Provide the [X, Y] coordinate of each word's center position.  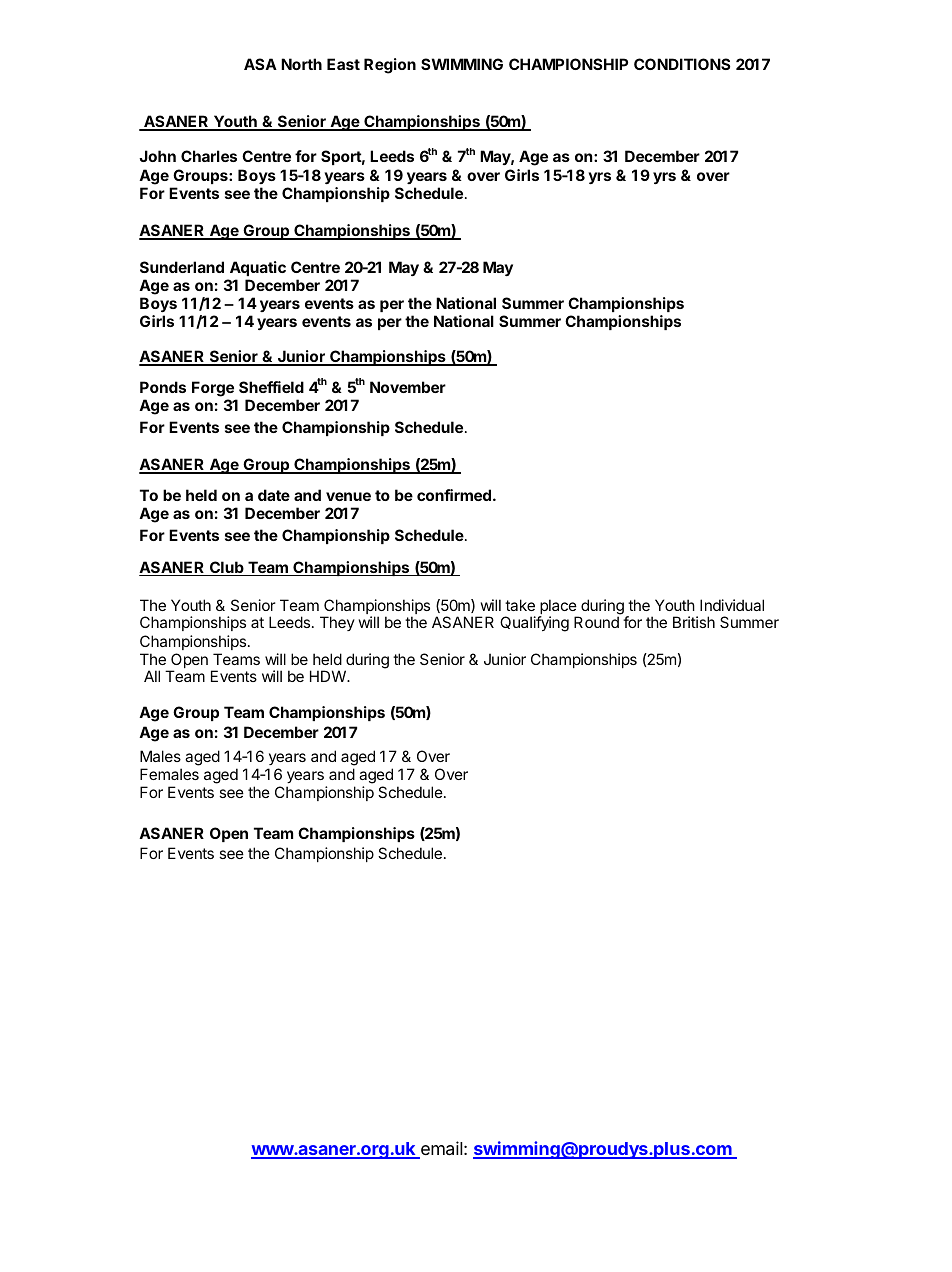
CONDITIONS [682, 64]
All [152, 676]
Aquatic [256, 270]
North [301, 64]
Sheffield [271, 387]
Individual [732, 605]
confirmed [454, 495]
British [694, 622]
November [408, 387]
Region [390, 66]
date [274, 495]
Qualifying [534, 624]
